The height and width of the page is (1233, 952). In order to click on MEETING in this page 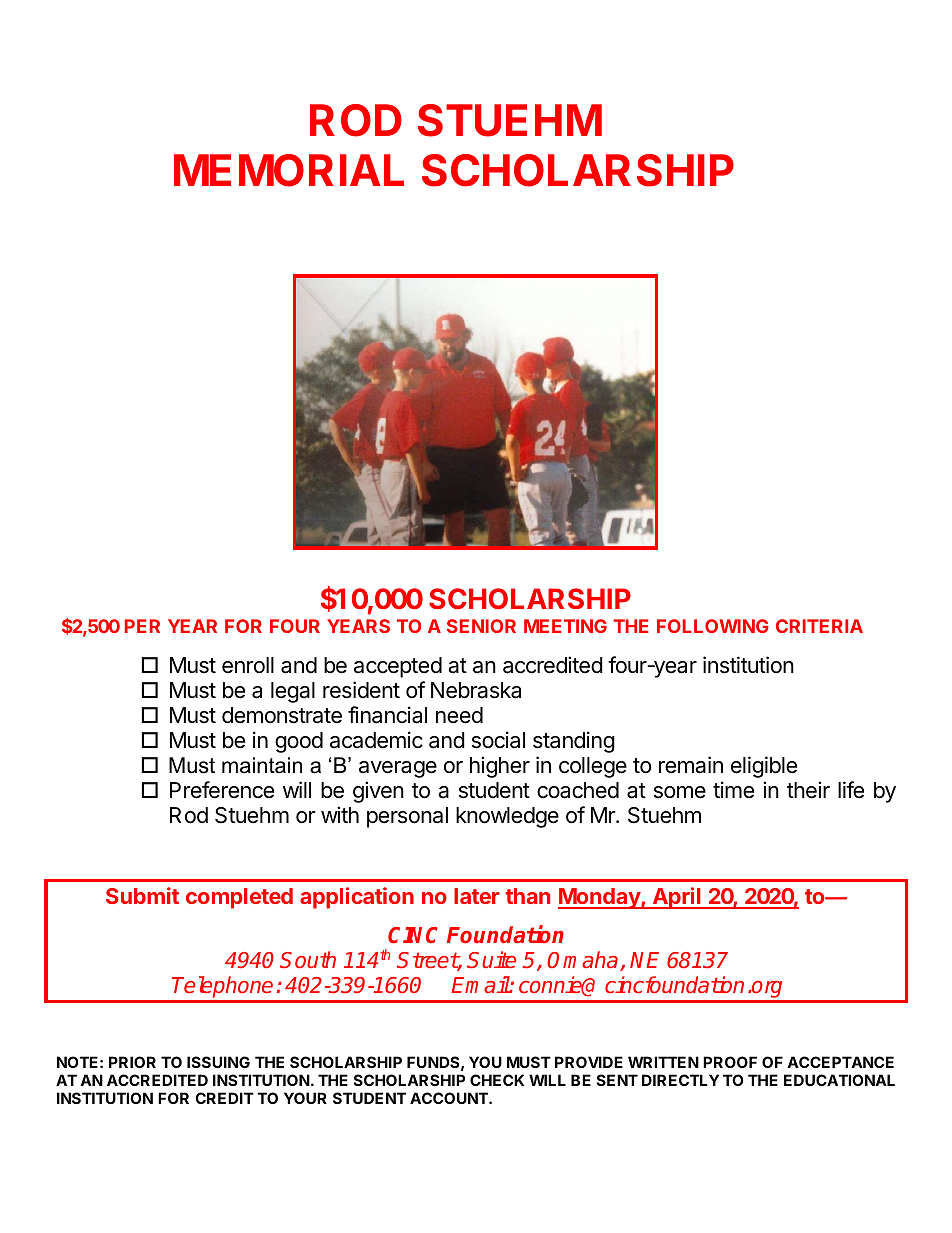, I will do `click(565, 626)`.
